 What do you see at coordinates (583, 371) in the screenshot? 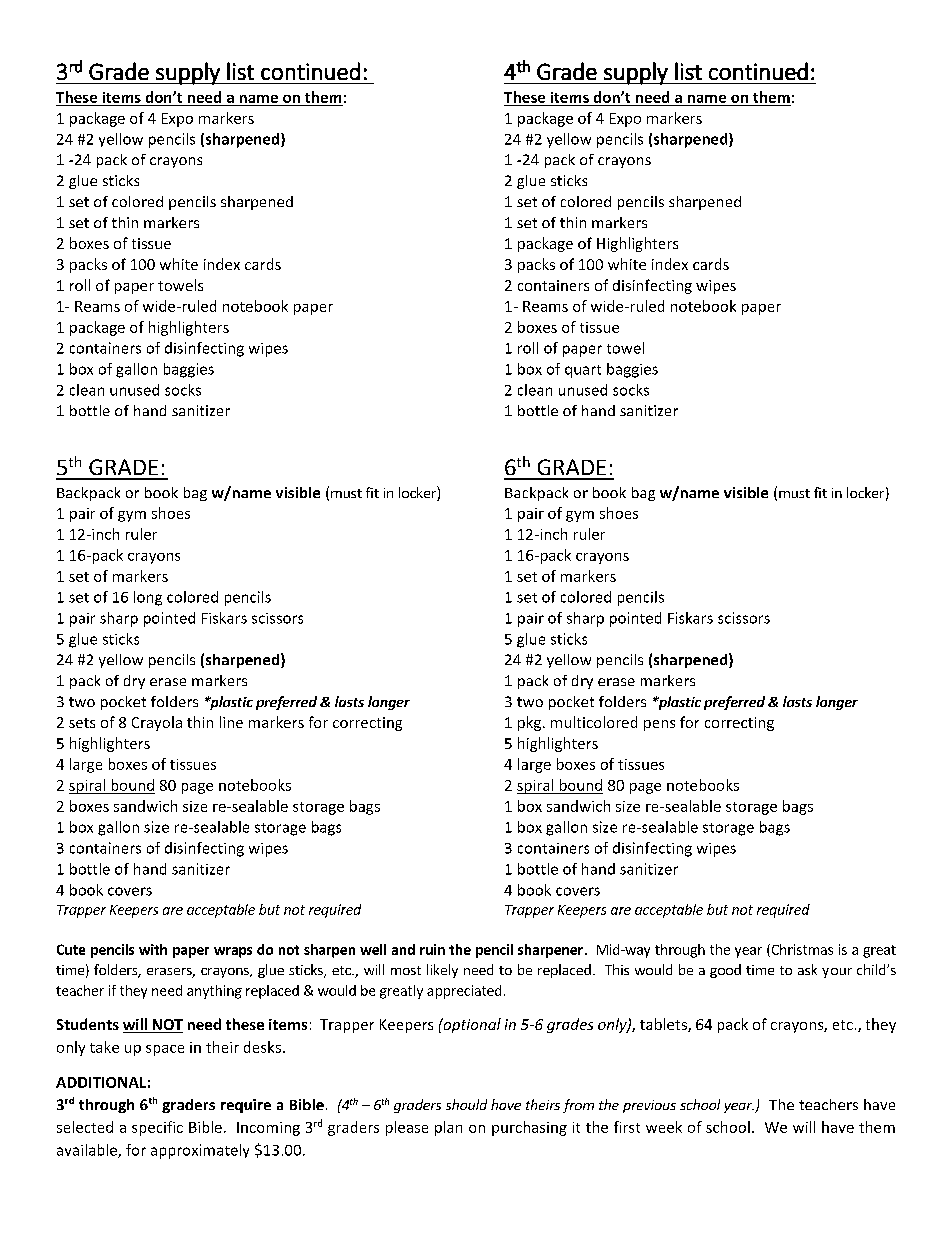
I see `quart` at bounding box center [583, 371].
